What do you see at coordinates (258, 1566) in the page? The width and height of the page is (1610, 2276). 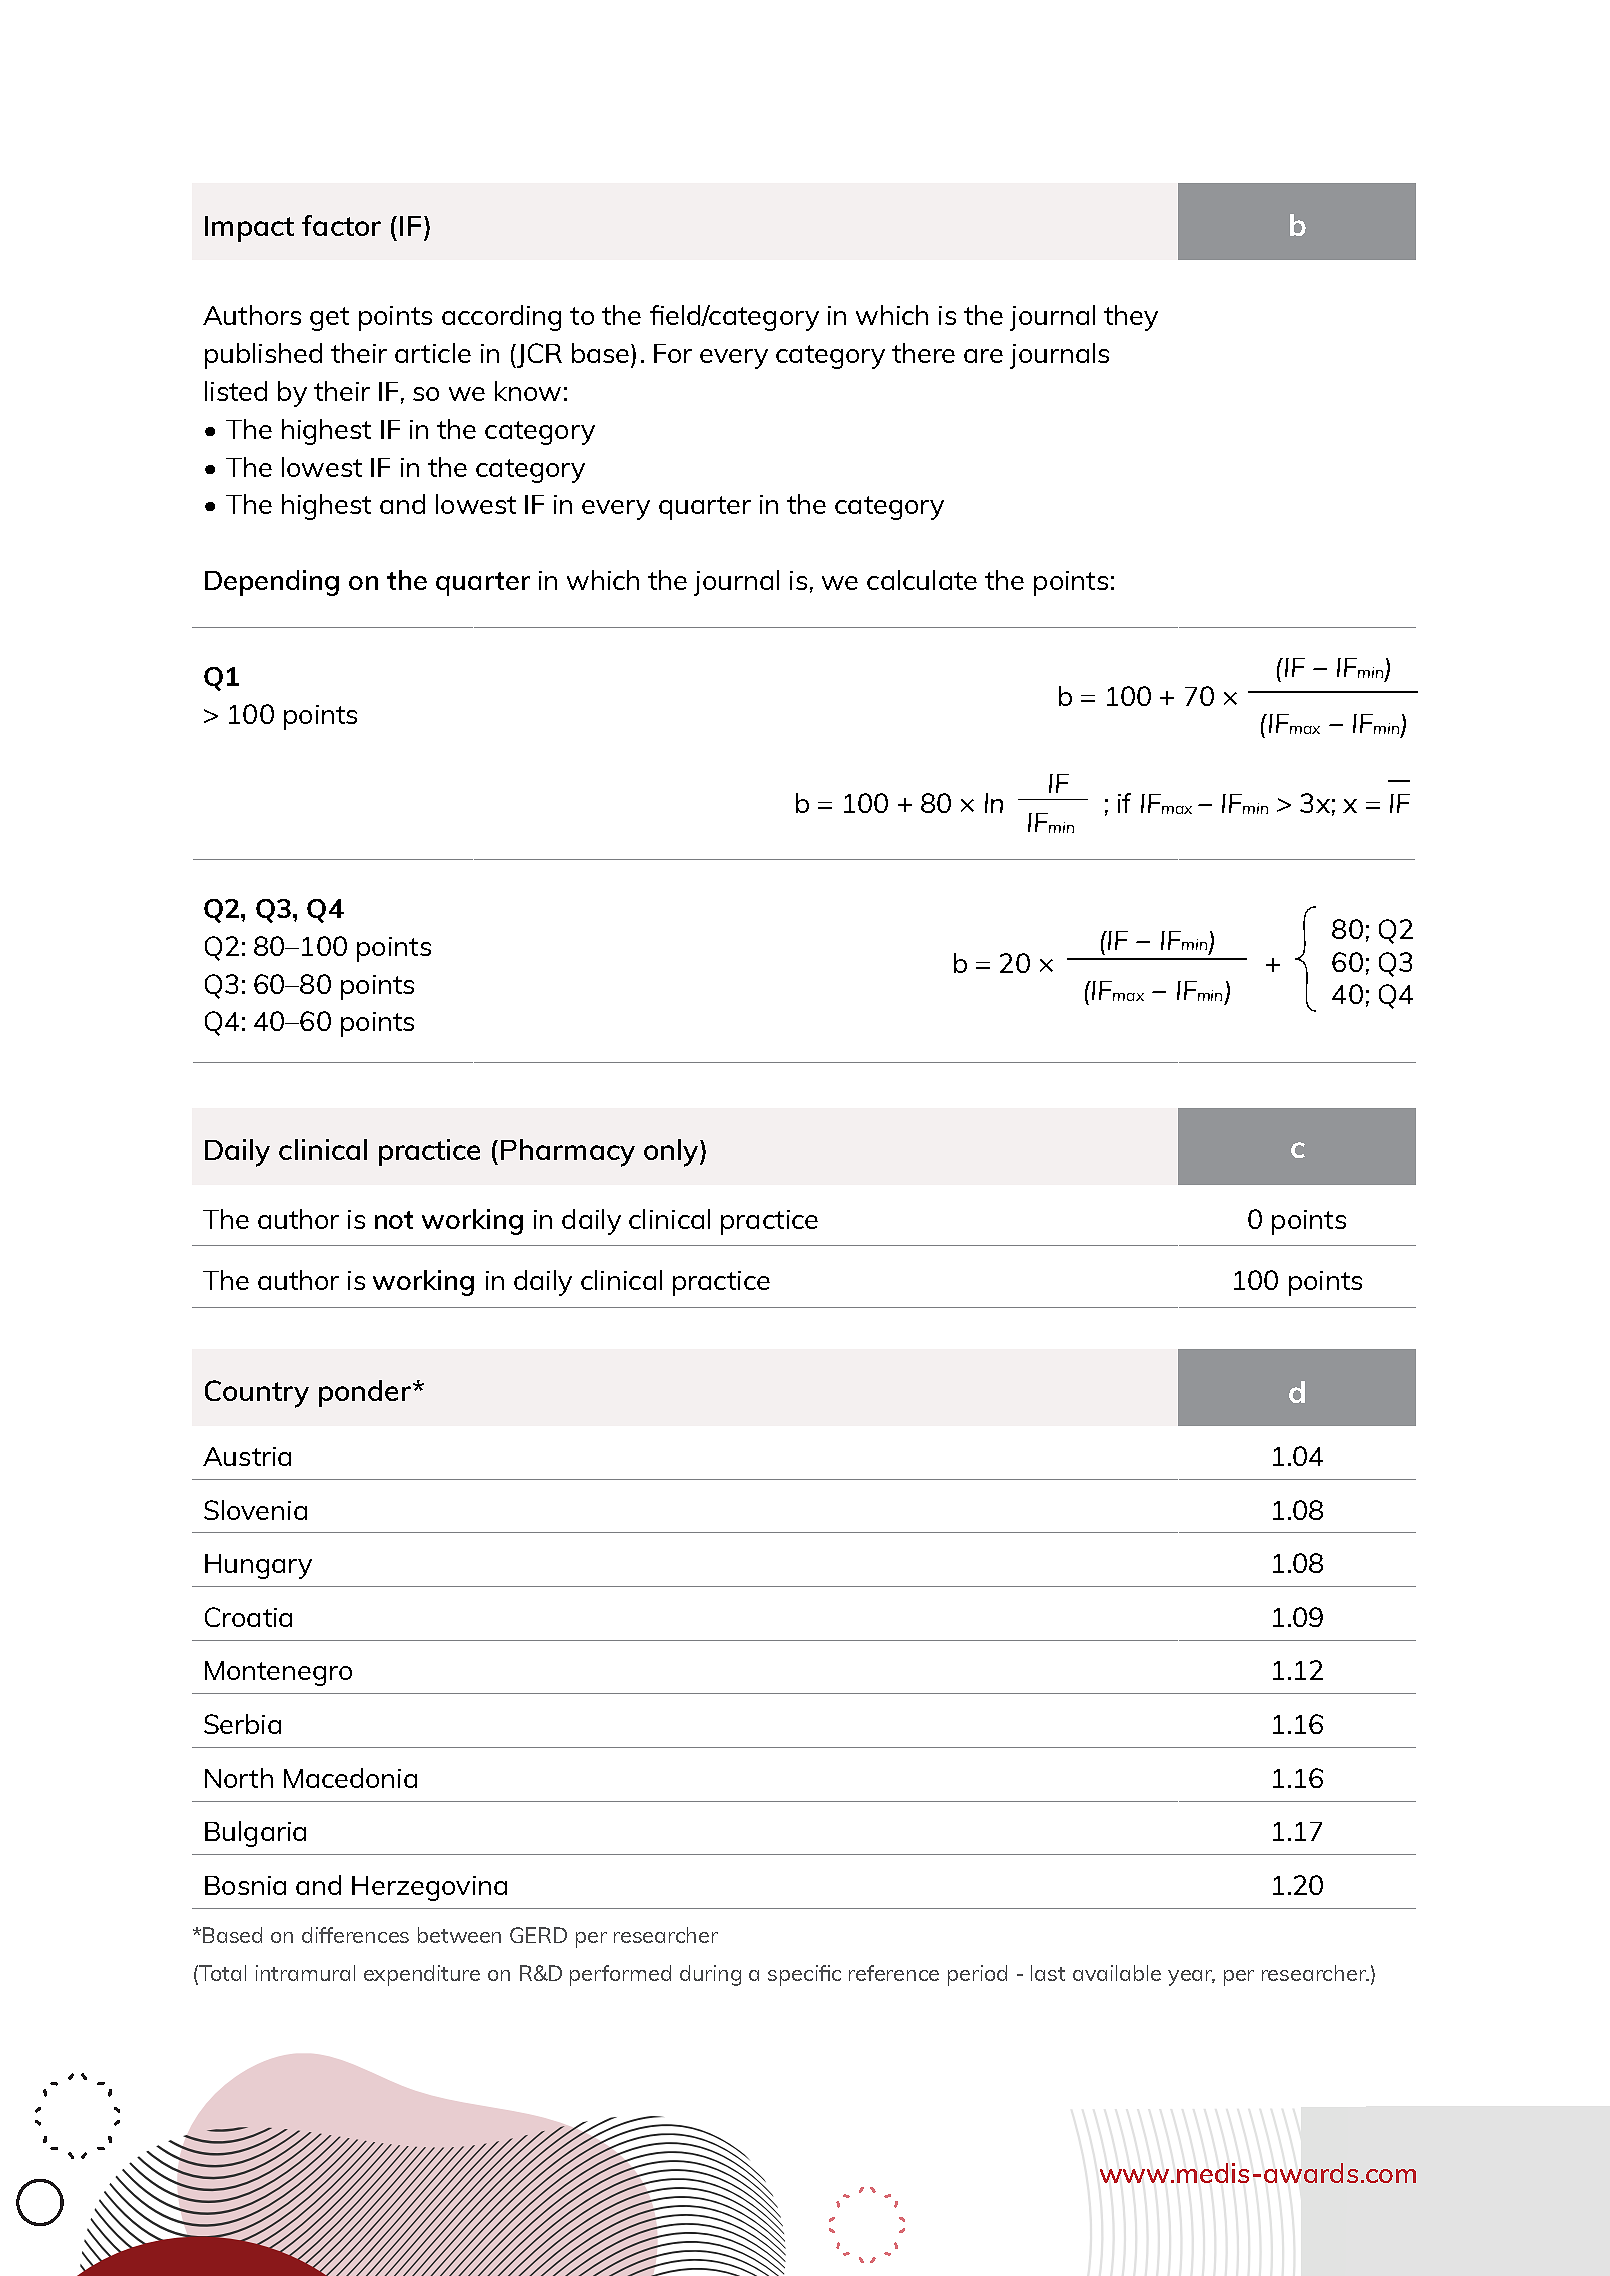 I see `Hungary` at bounding box center [258, 1566].
